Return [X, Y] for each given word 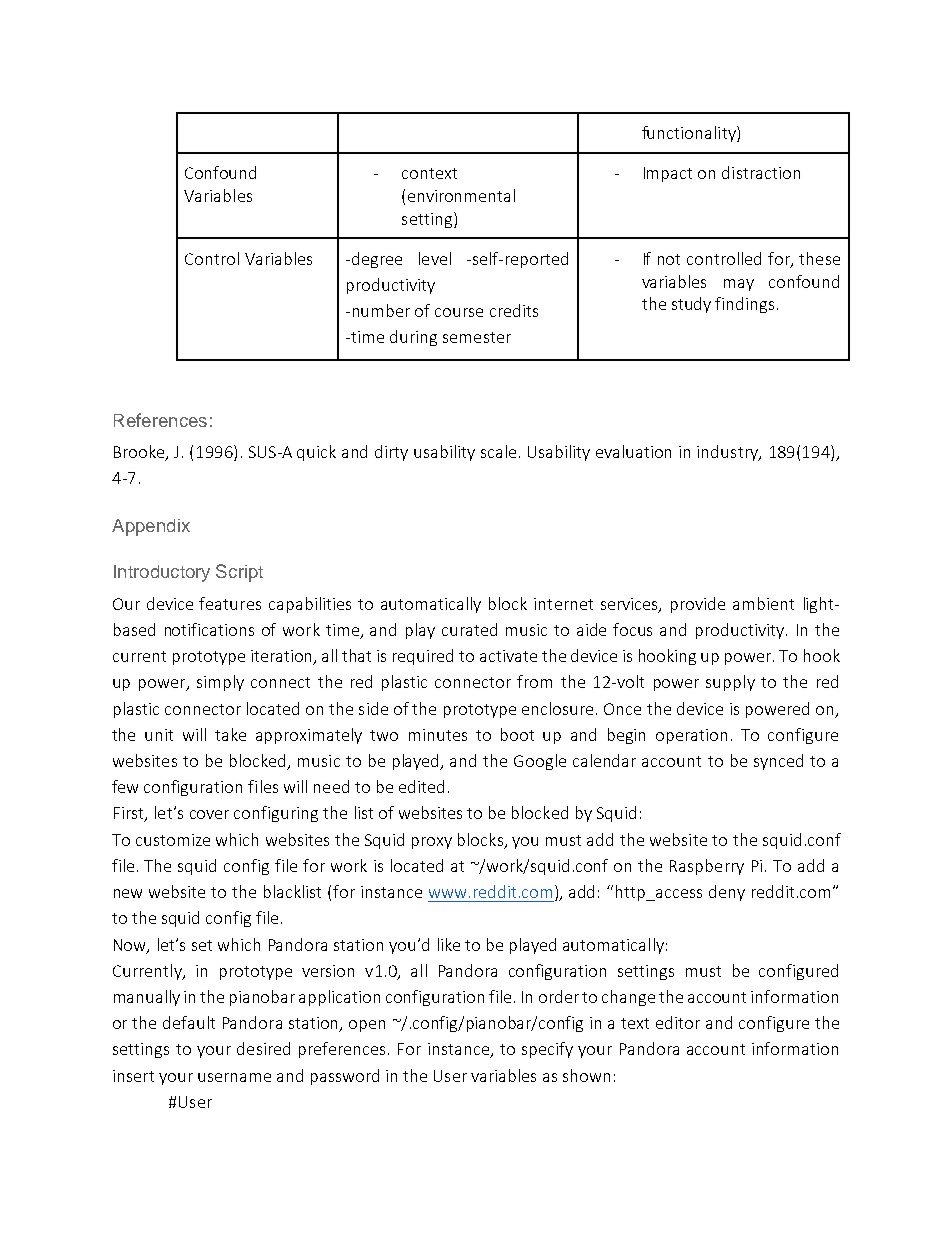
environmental [461, 195]
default [189, 1022]
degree [377, 260]
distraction [761, 172]
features [230, 603]
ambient [763, 603]
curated [469, 629]
